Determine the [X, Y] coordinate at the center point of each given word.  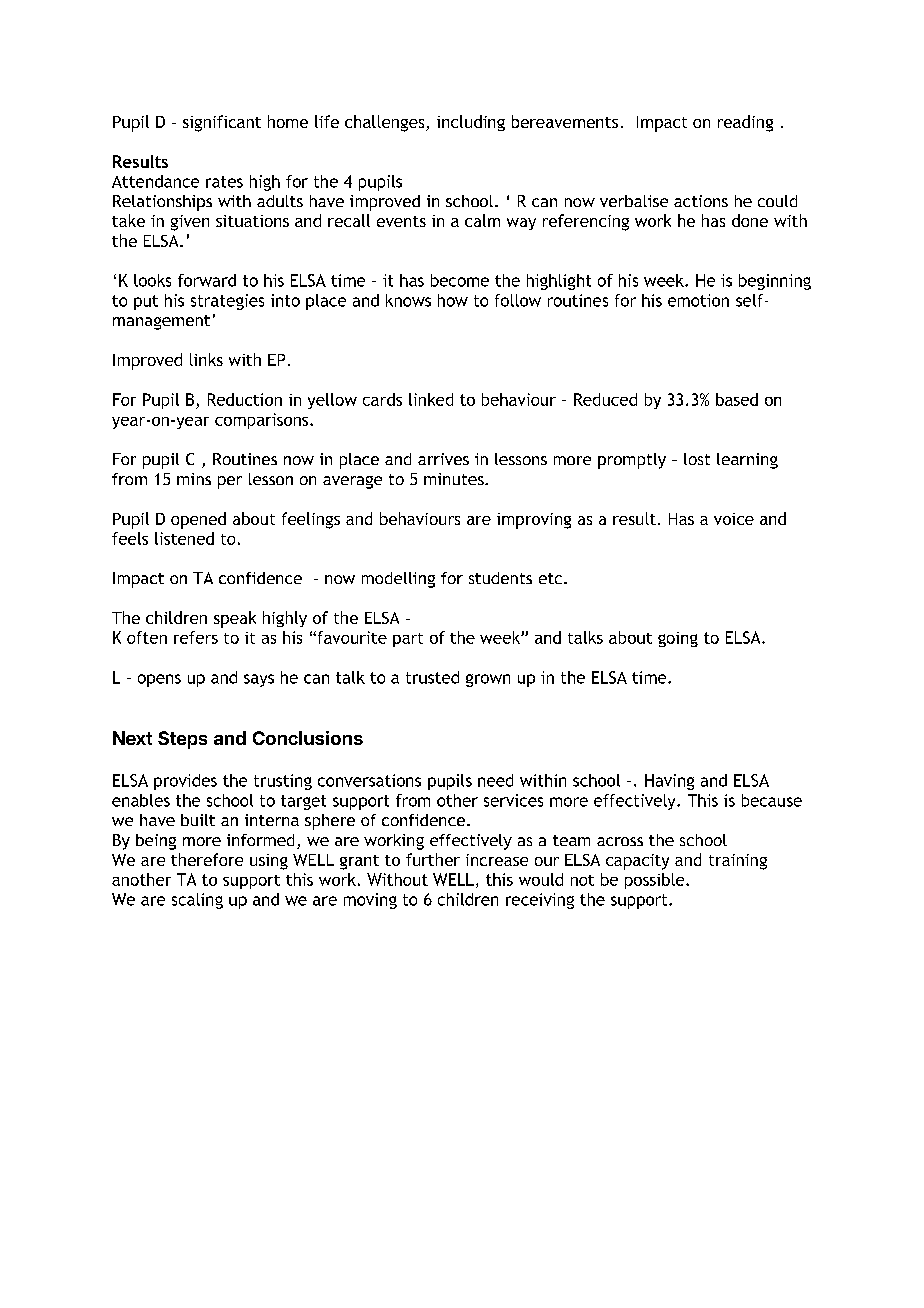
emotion [698, 300]
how [453, 300]
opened [198, 520]
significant [222, 123]
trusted [432, 677]
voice [734, 519]
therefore [207, 859]
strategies [227, 302]
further [433, 859]
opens [159, 680]
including [471, 123]
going [678, 639]
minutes [455, 479]
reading [745, 123]
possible [656, 881]
